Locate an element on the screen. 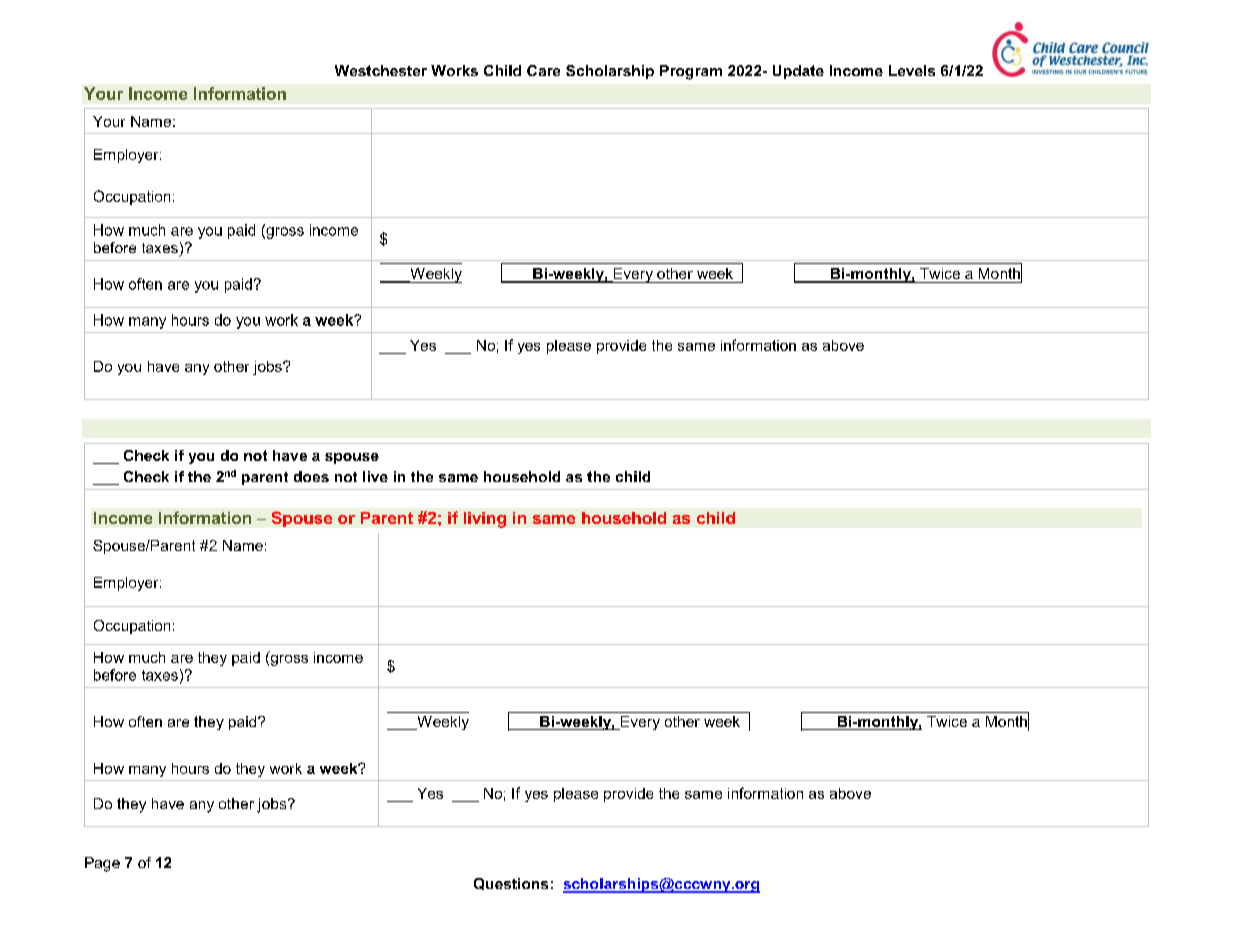 The image size is (1233, 952). does is located at coordinates (311, 476).
